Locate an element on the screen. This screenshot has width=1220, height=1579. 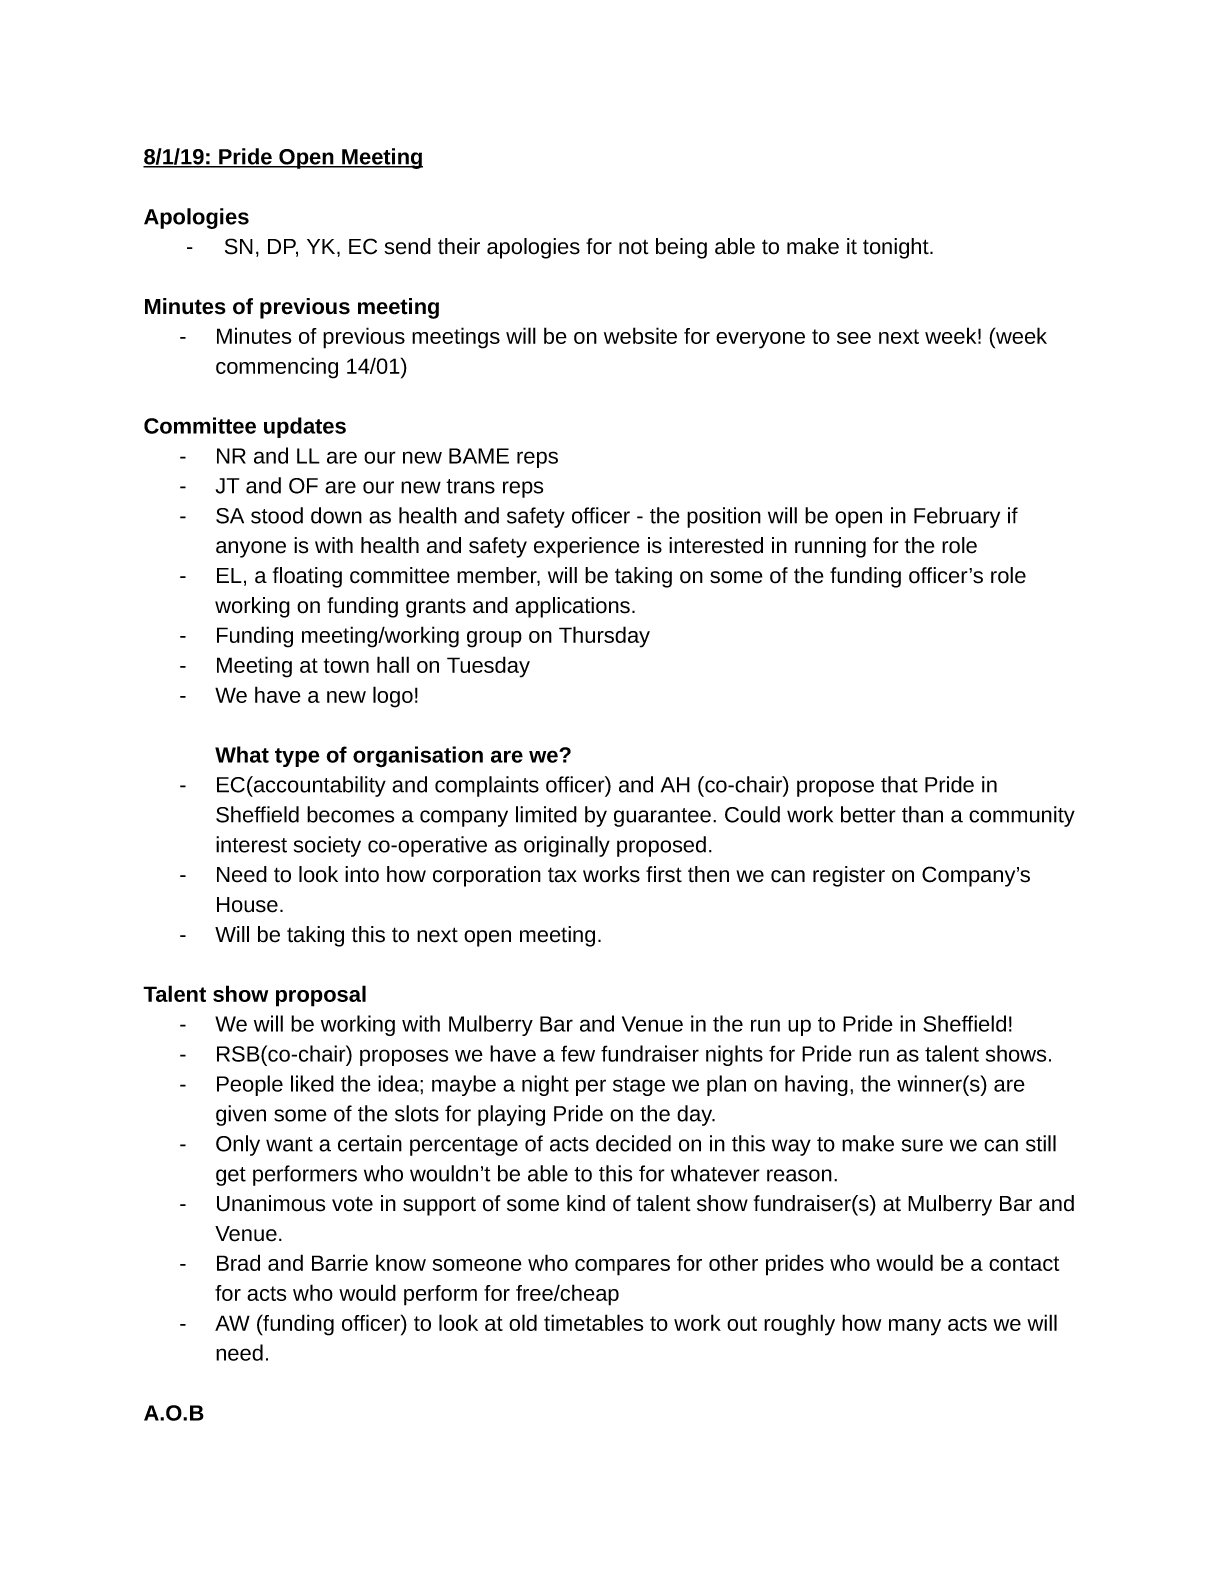
becomes is located at coordinates (350, 814).
